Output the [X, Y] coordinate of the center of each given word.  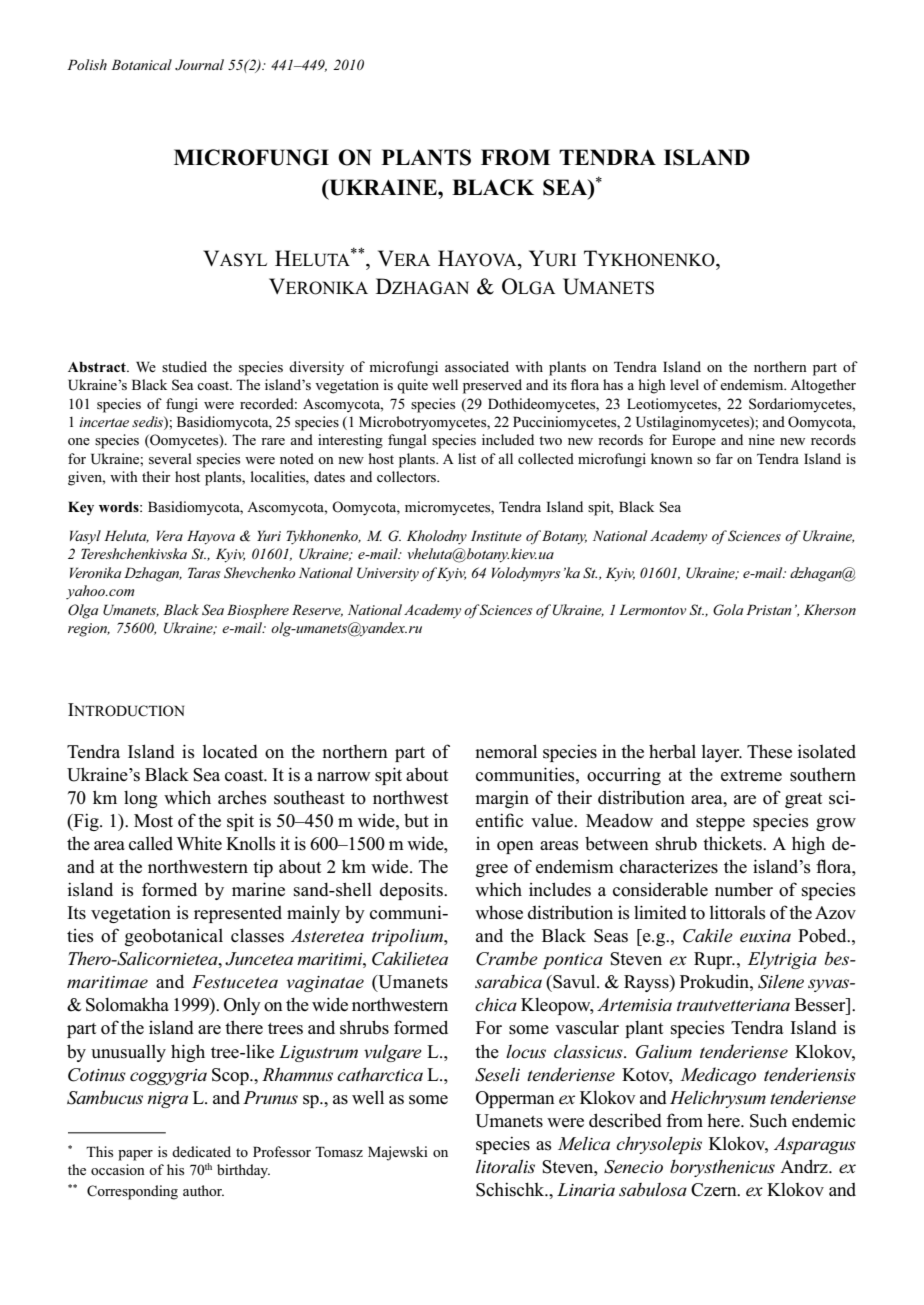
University [388, 574]
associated [477, 366]
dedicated [201, 1151]
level [684, 384]
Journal [199, 65]
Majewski [398, 1153]
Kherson [830, 609]
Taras [204, 572]
